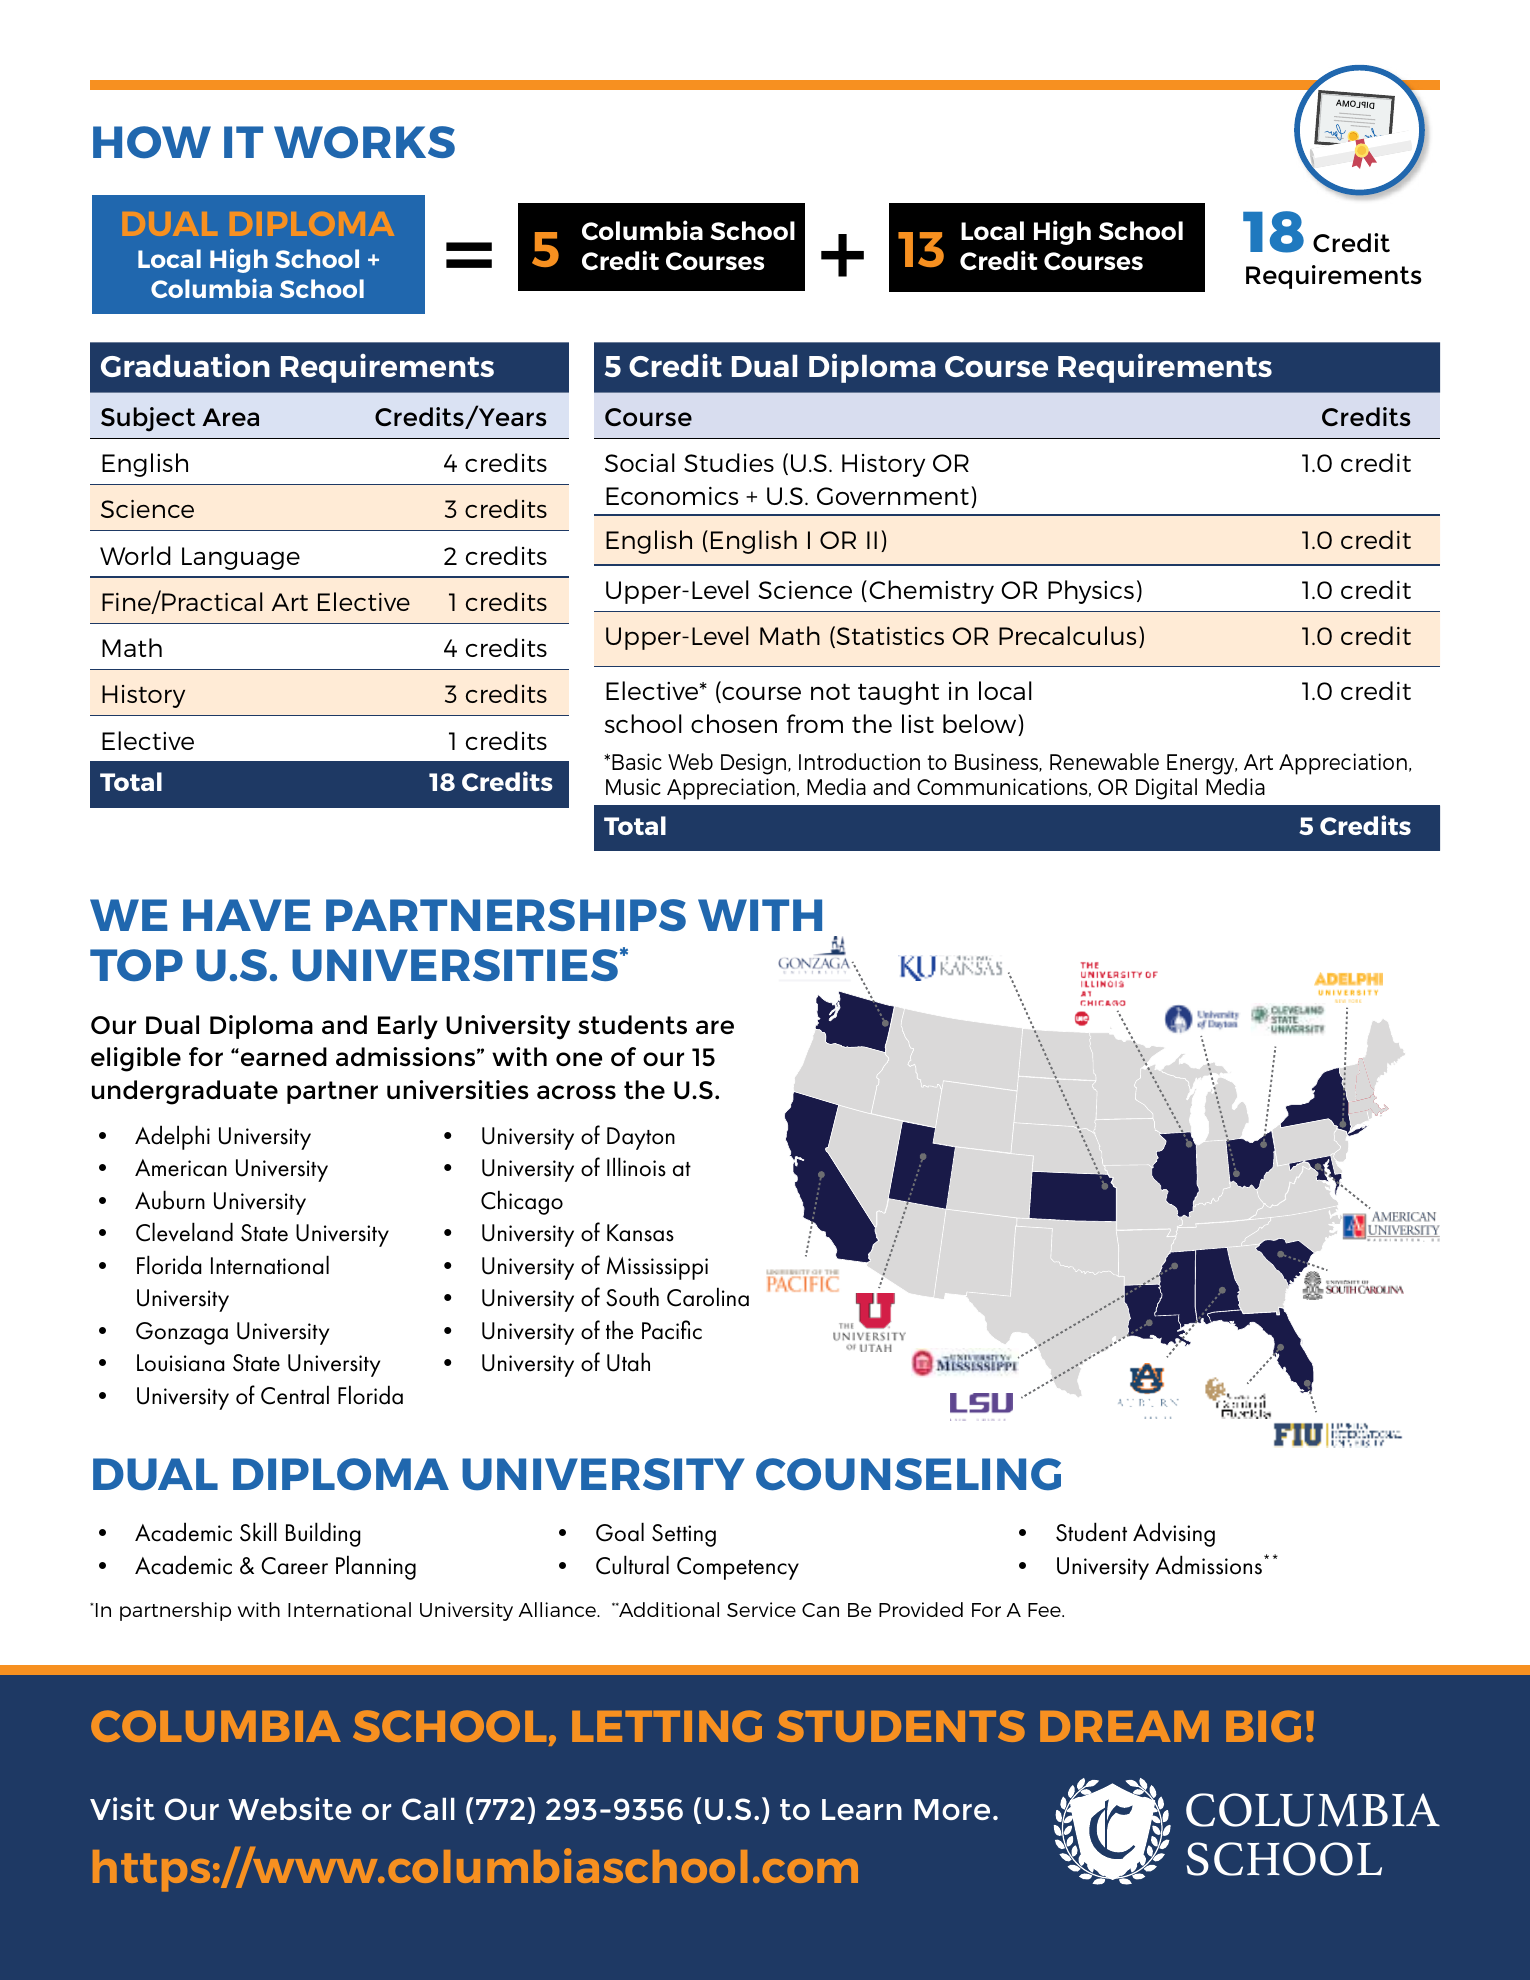 The image size is (1530, 1980). What do you see at coordinates (290, 1808) in the screenshot?
I see `Website` at bounding box center [290, 1808].
